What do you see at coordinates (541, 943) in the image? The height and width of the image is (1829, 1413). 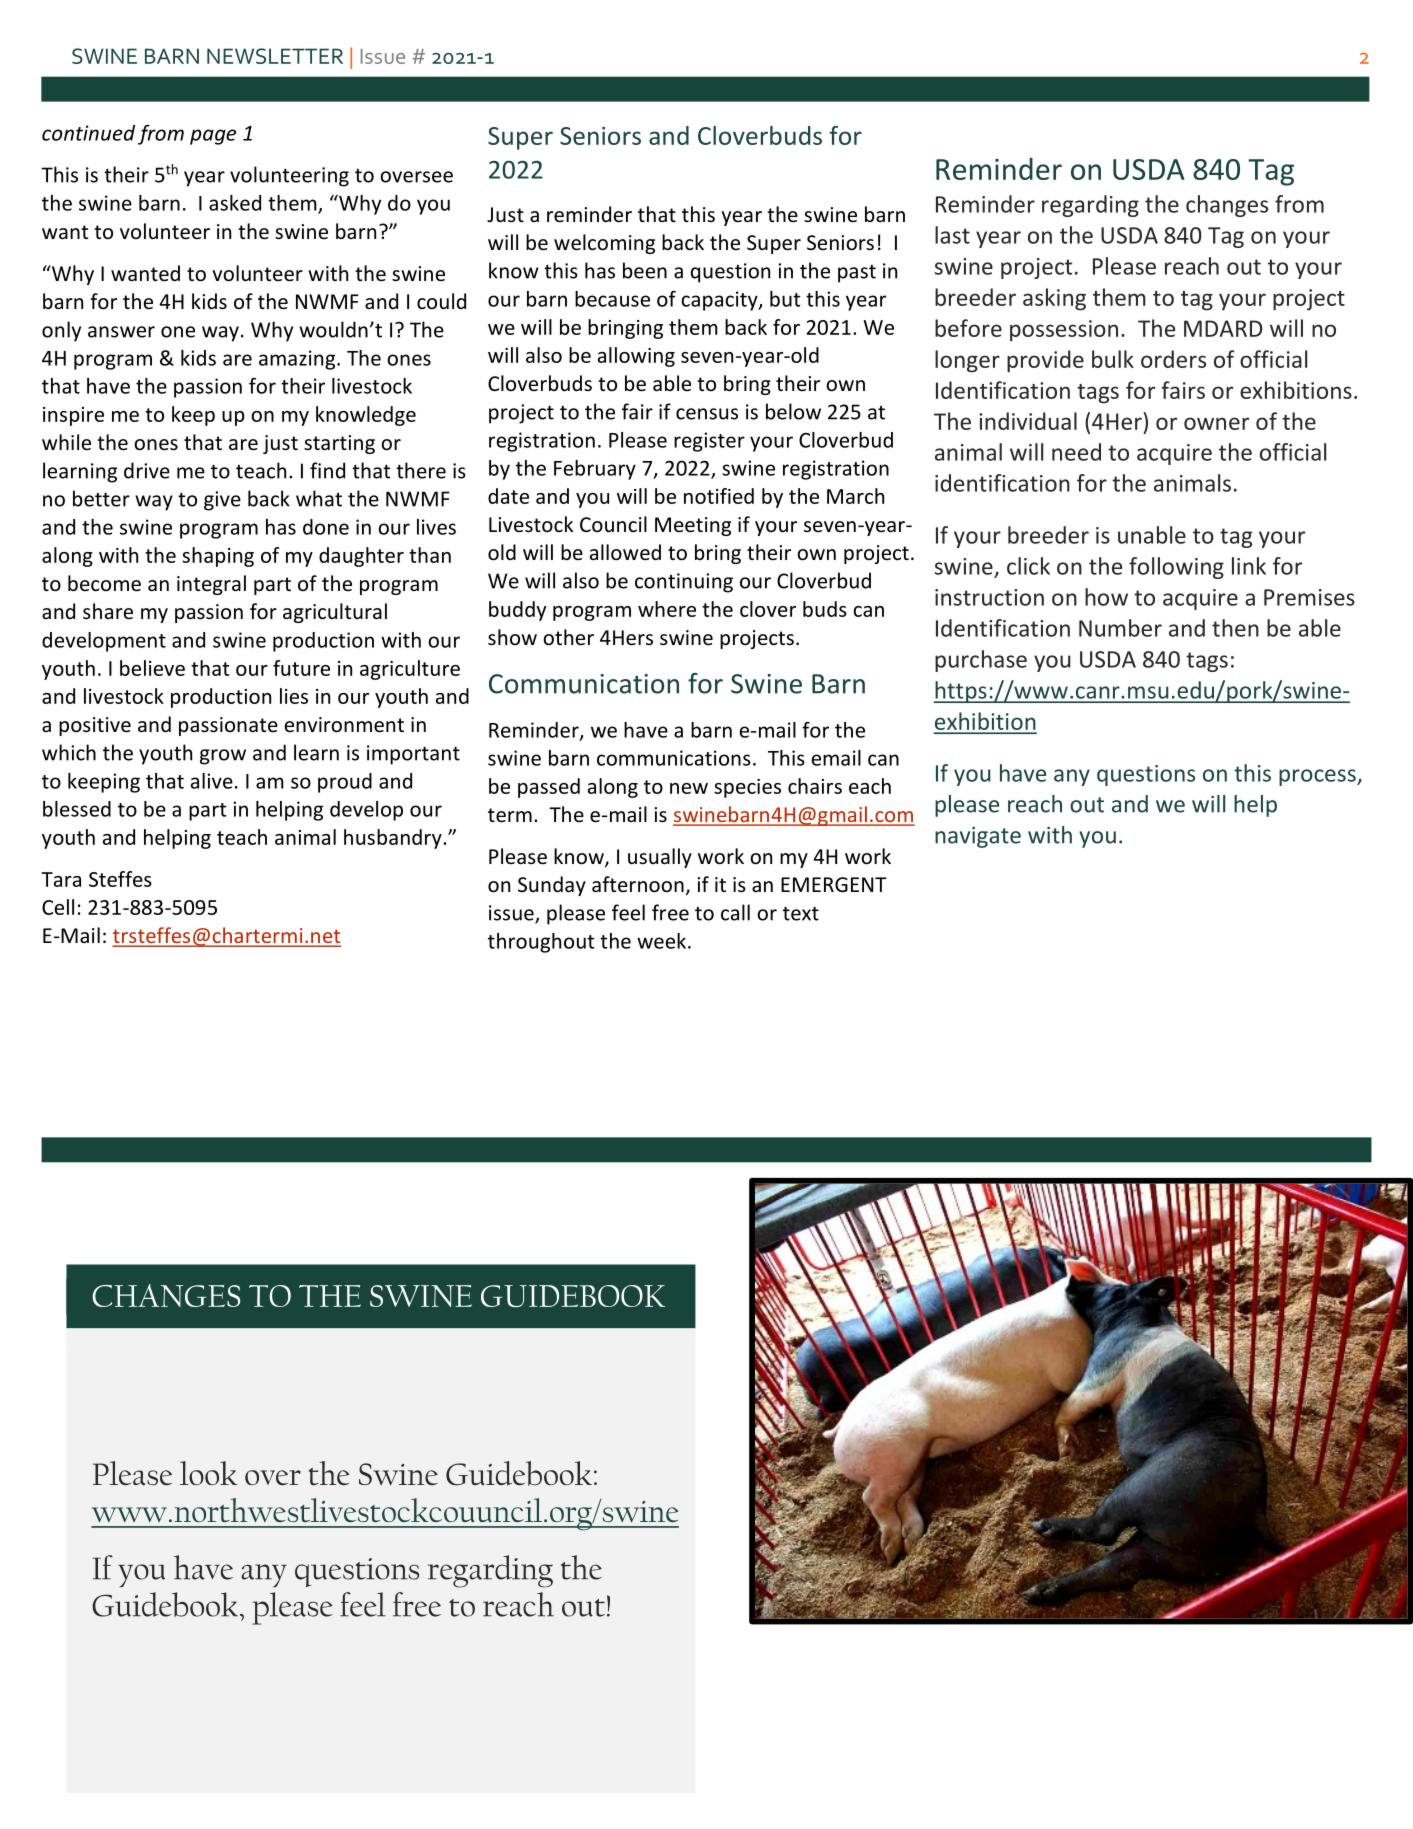 I see `throughout` at bounding box center [541, 943].
